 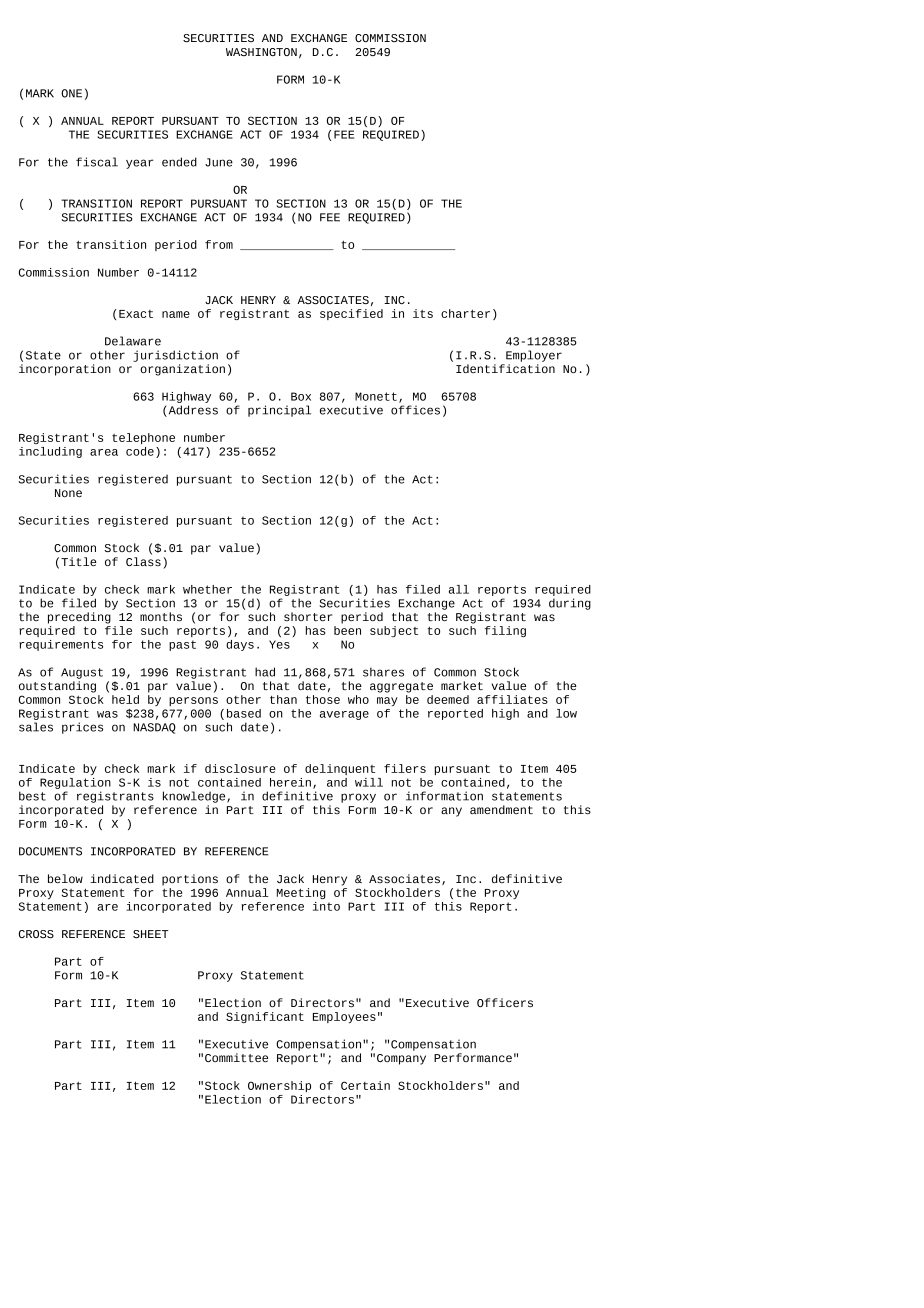 I want to click on area, so click(x=104, y=452).
